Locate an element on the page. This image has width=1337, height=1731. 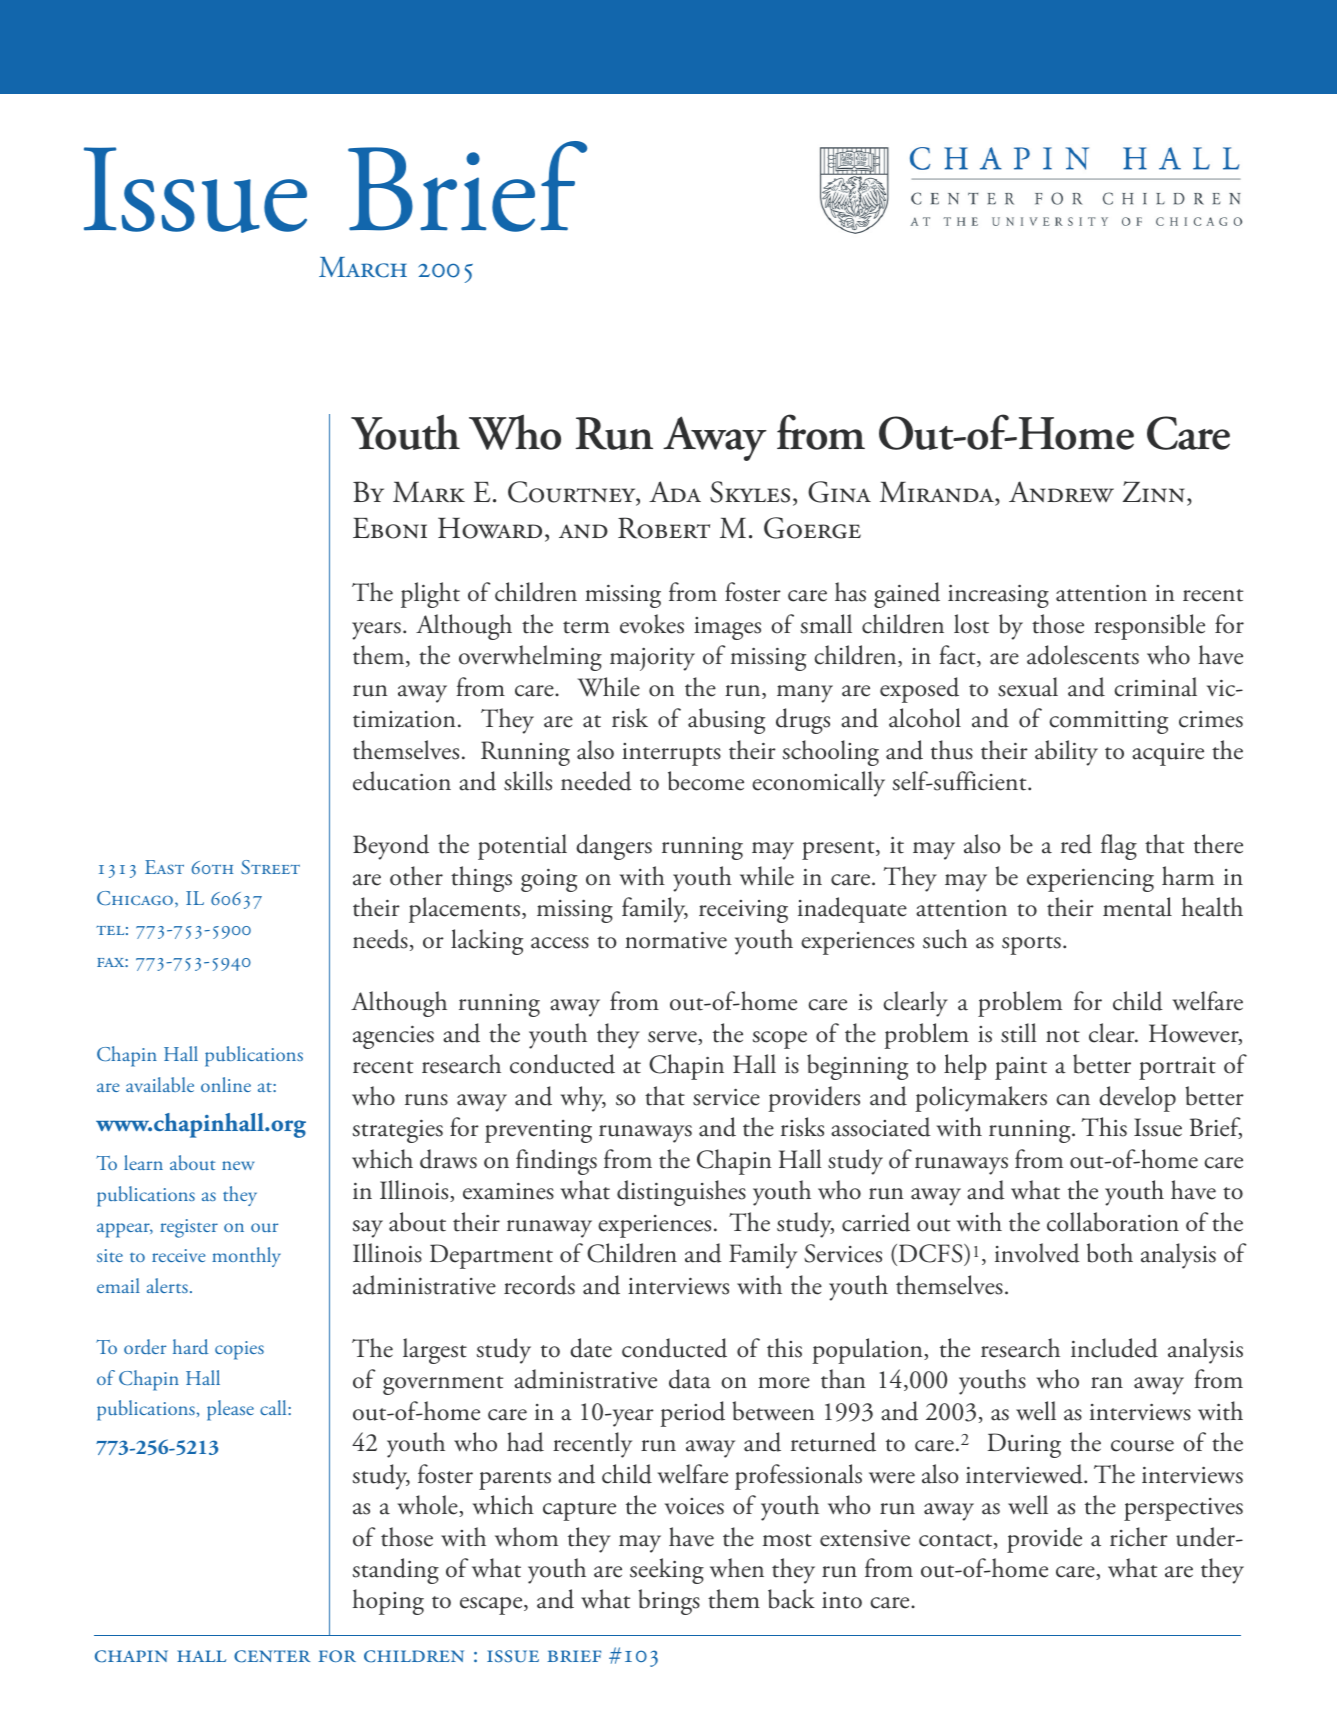
education is located at coordinates (402, 781).
